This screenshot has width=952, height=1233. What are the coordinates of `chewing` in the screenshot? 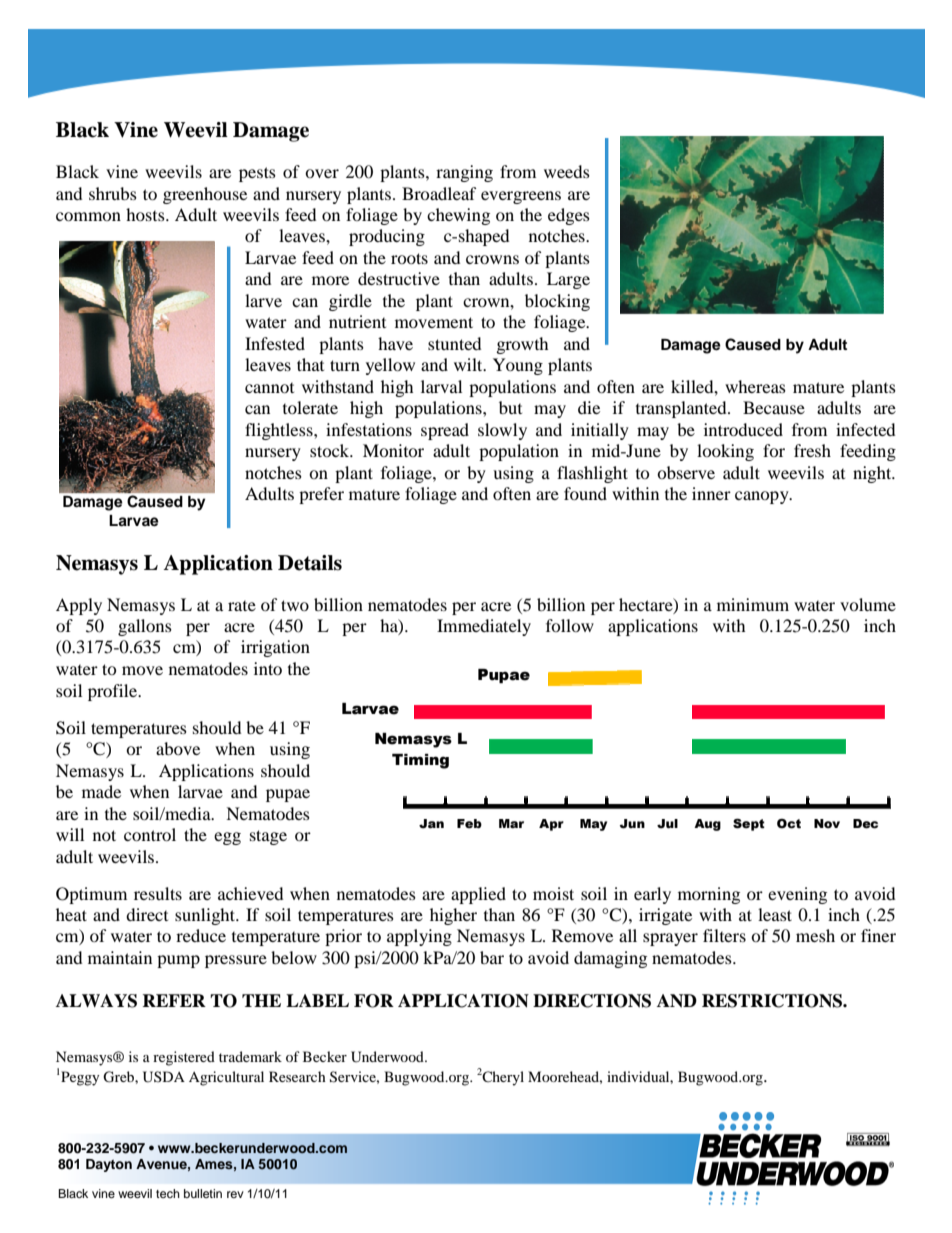 It's located at (458, 216).
